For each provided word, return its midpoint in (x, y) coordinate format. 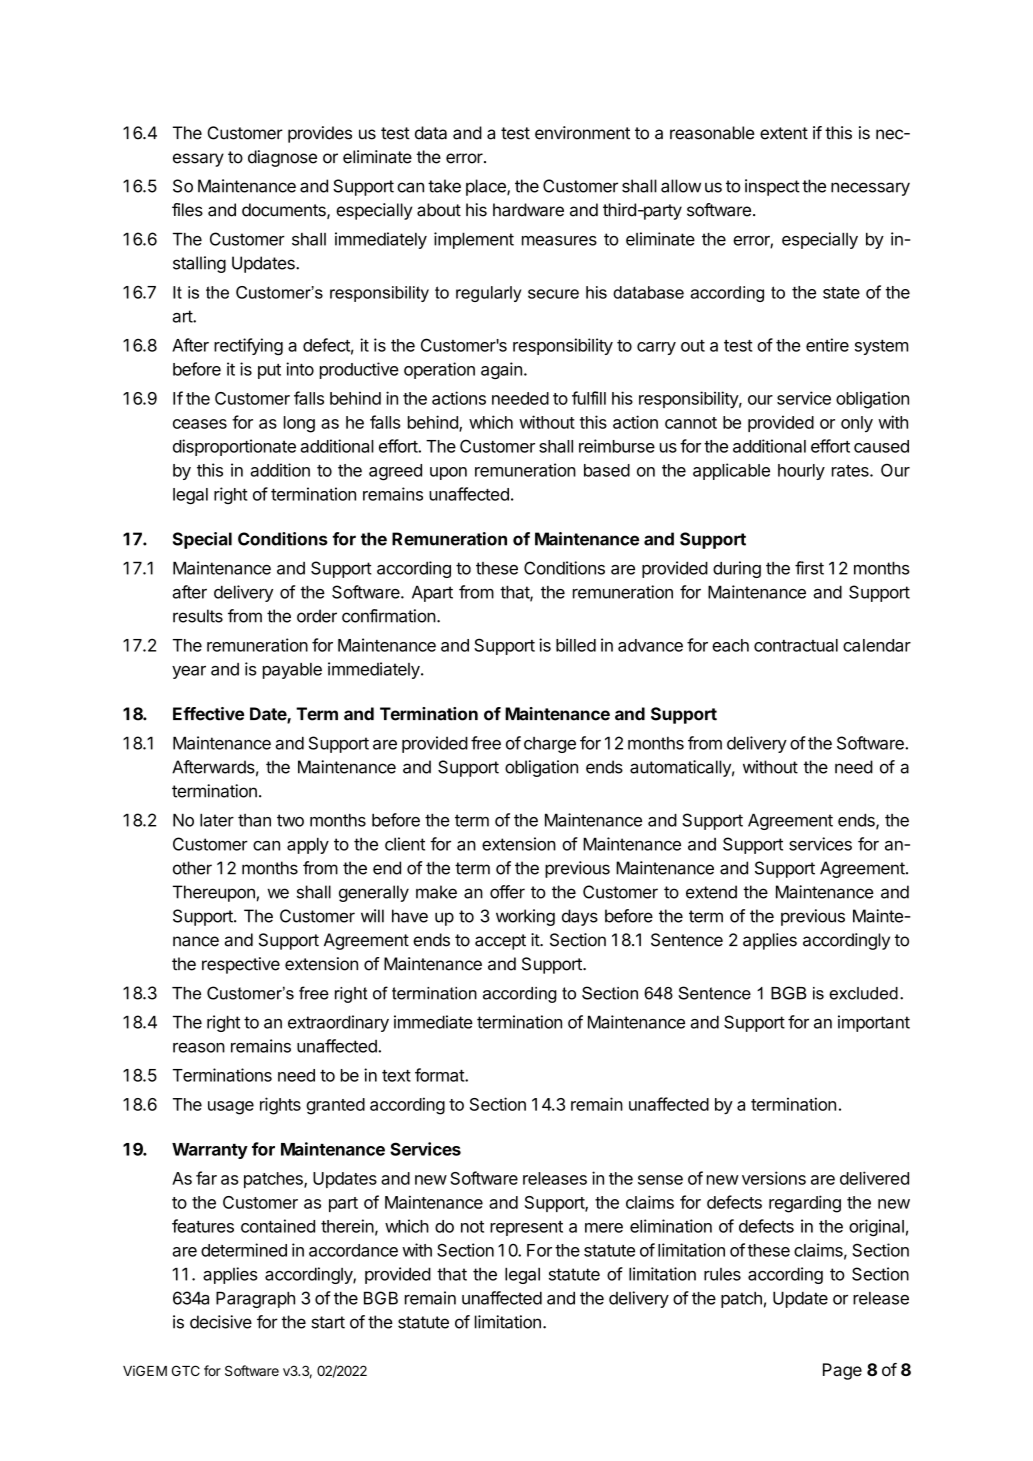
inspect (772, 187)
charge (550, 745)
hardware (528, 210)
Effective (208, 714)
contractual (796, 645)
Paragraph (255, 1299)
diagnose (282, 158)
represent (526, 1228)
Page (842, 1371)
